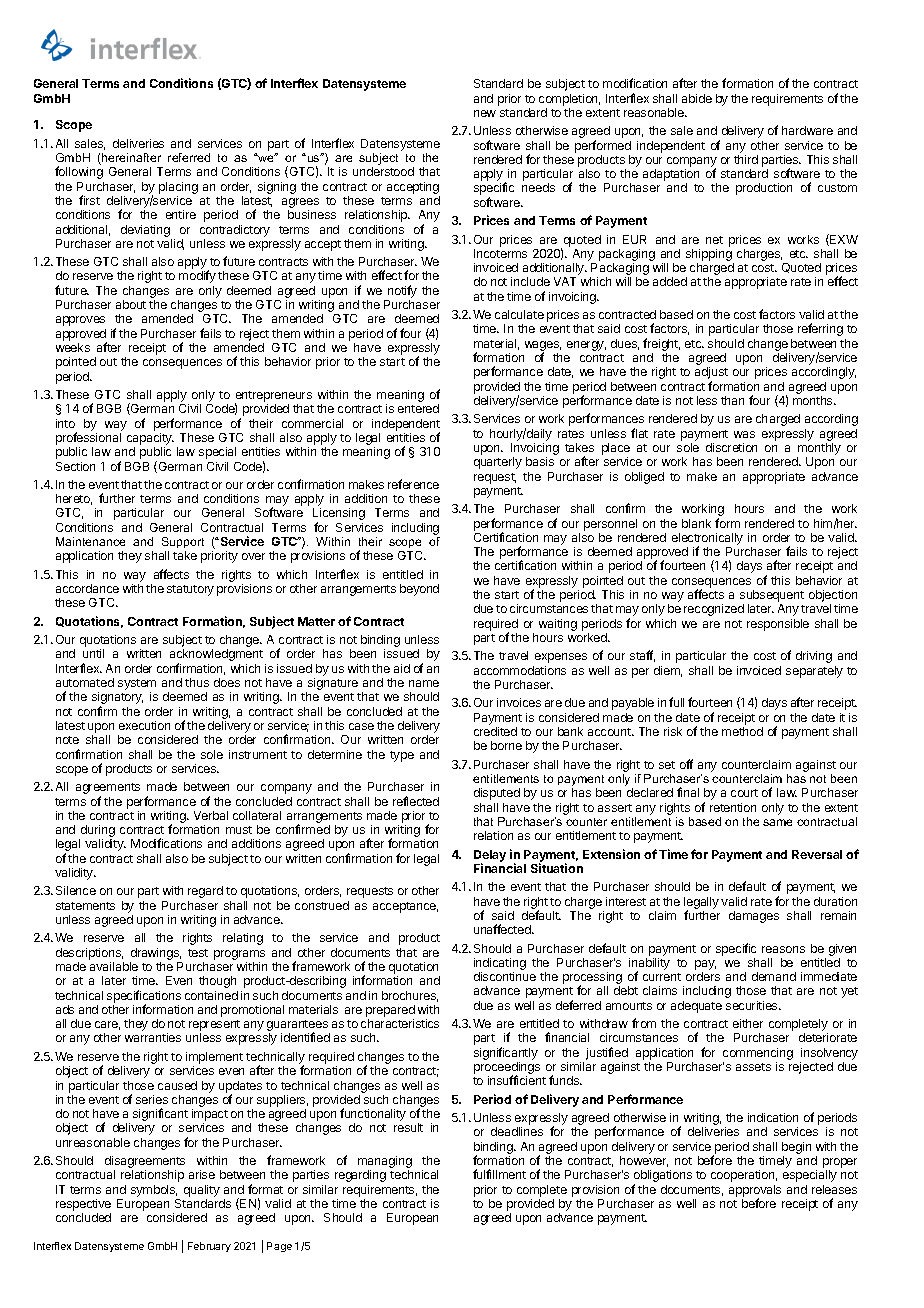 Image resolution: width=924 pixels, height=1308 pixels. Describe the element at coordinates (211, 995) in the page. I see `contained` at that location.
